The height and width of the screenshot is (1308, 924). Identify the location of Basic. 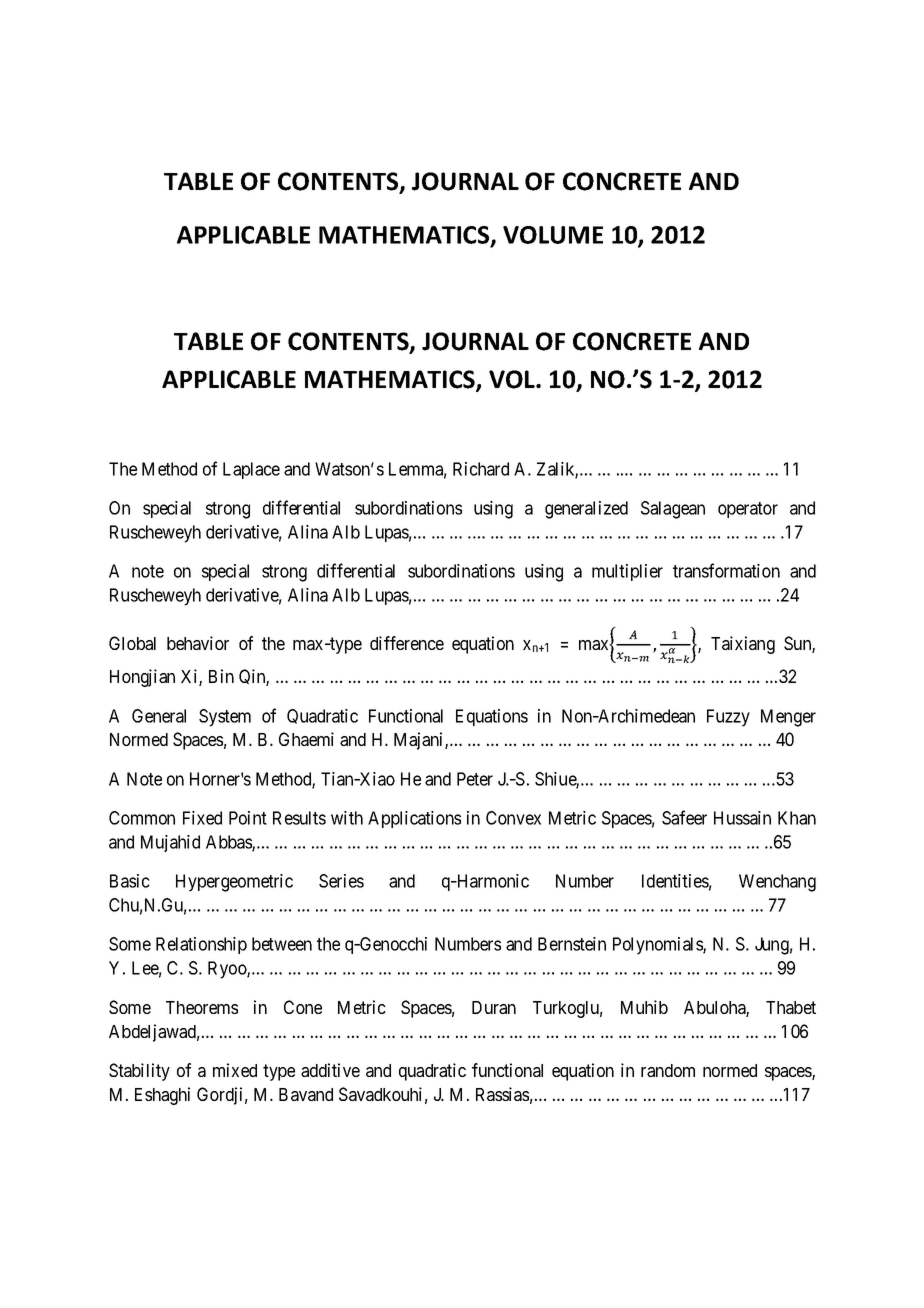
(130, 881).
